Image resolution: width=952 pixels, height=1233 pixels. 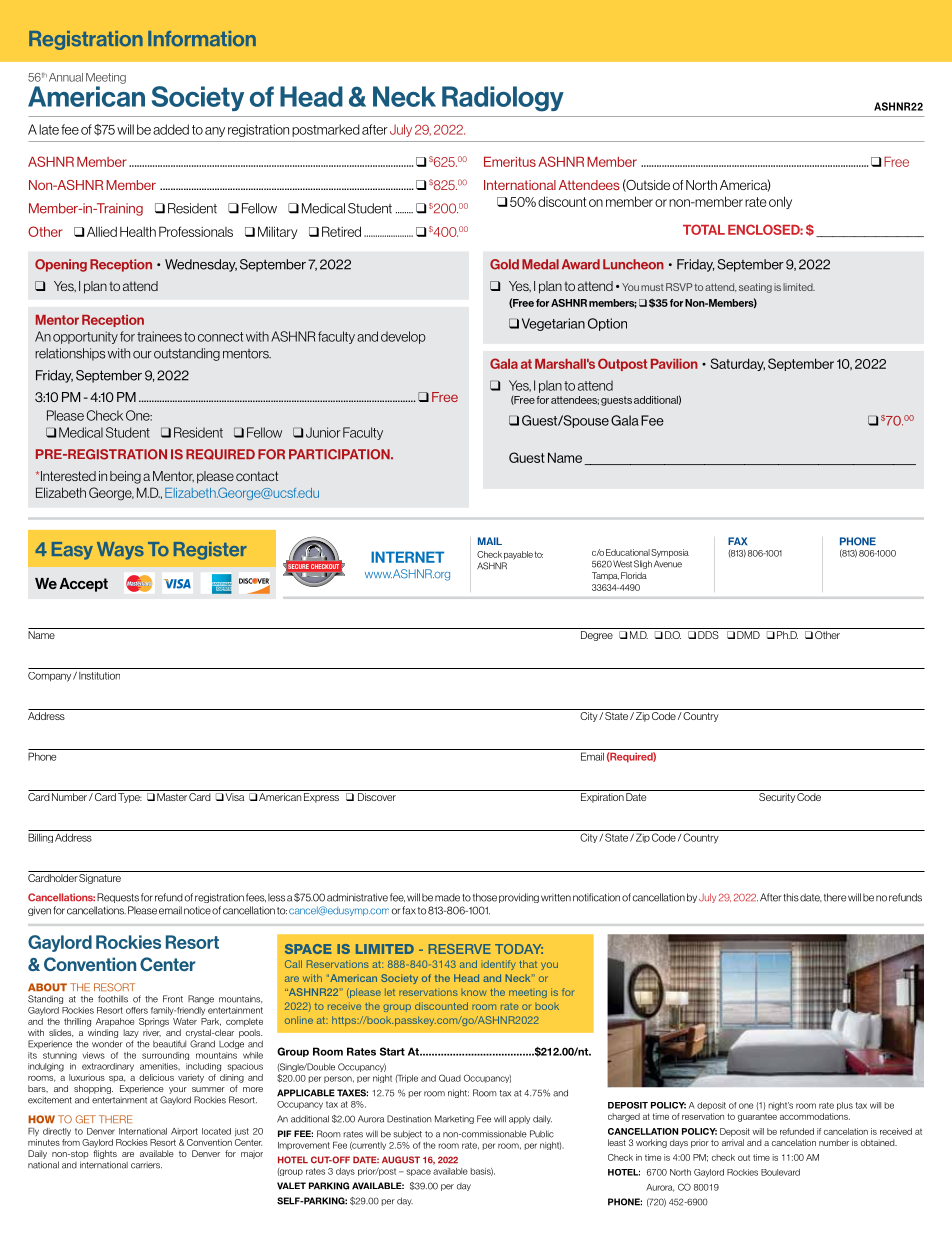 I want to click on Radiology, so click(x=503, y=99).
